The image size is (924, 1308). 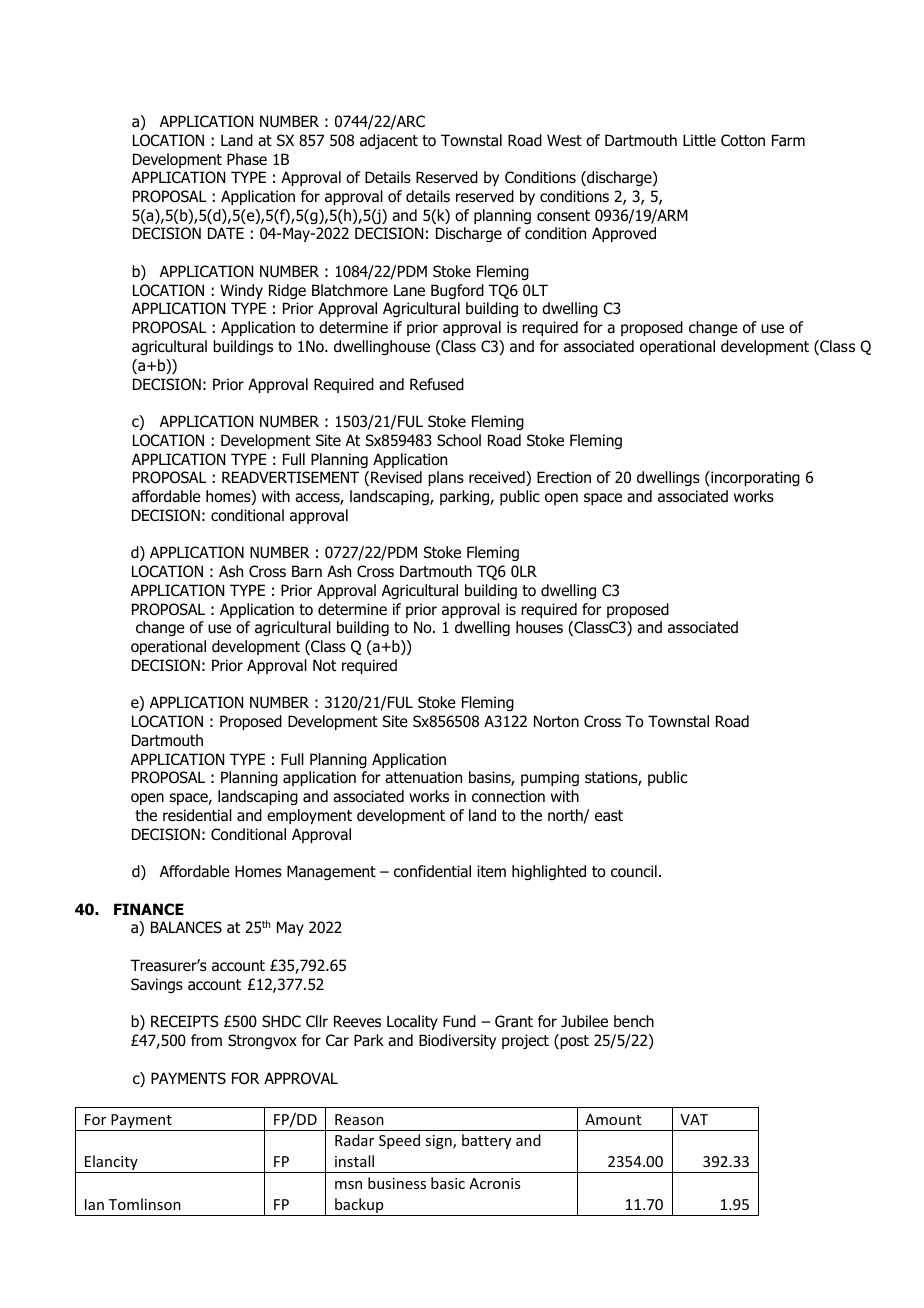 What do you see at coordinates (699, 140) in the screenshot?
I see `Little` at bounding box center [699, 140].
